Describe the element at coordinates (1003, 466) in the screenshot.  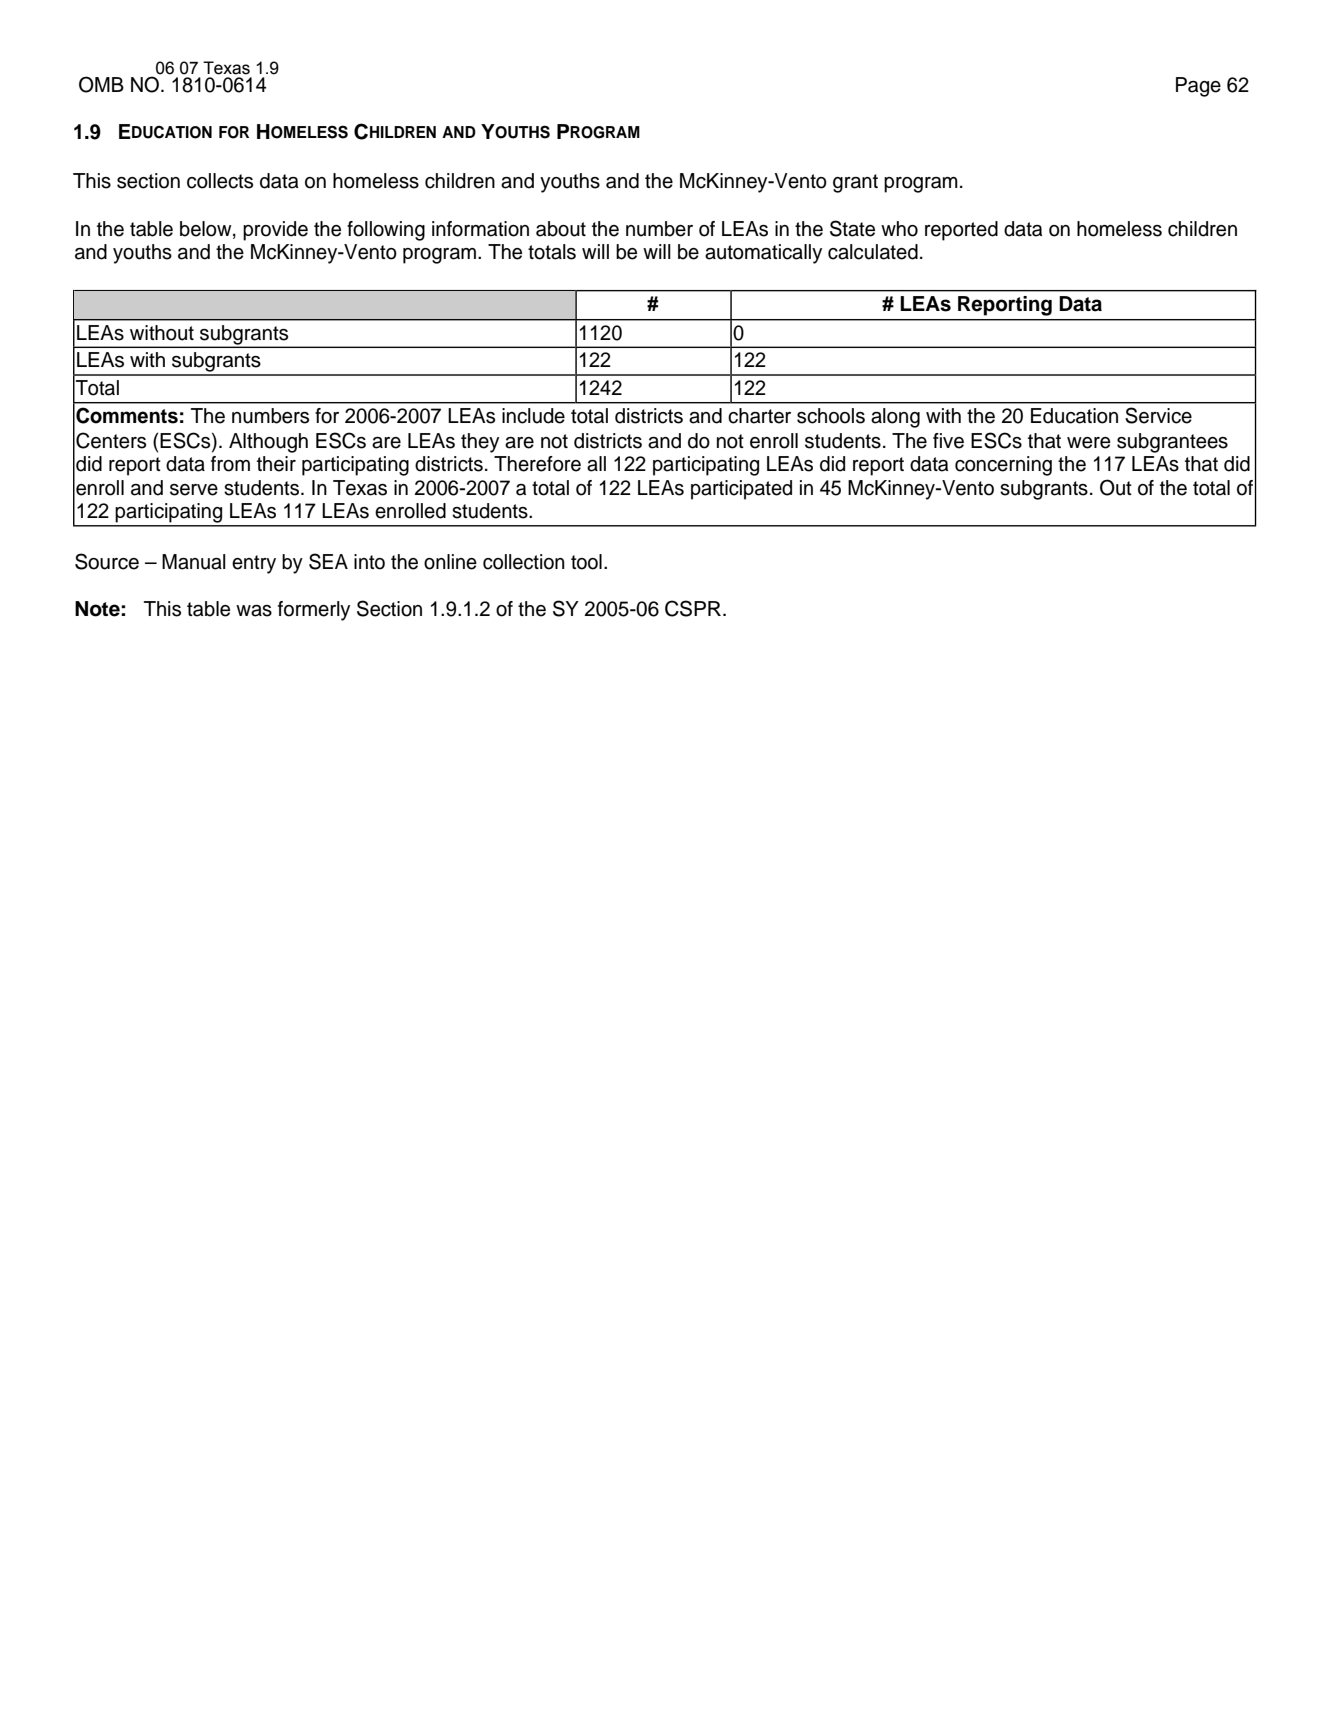
I see `concerning` at that location.
